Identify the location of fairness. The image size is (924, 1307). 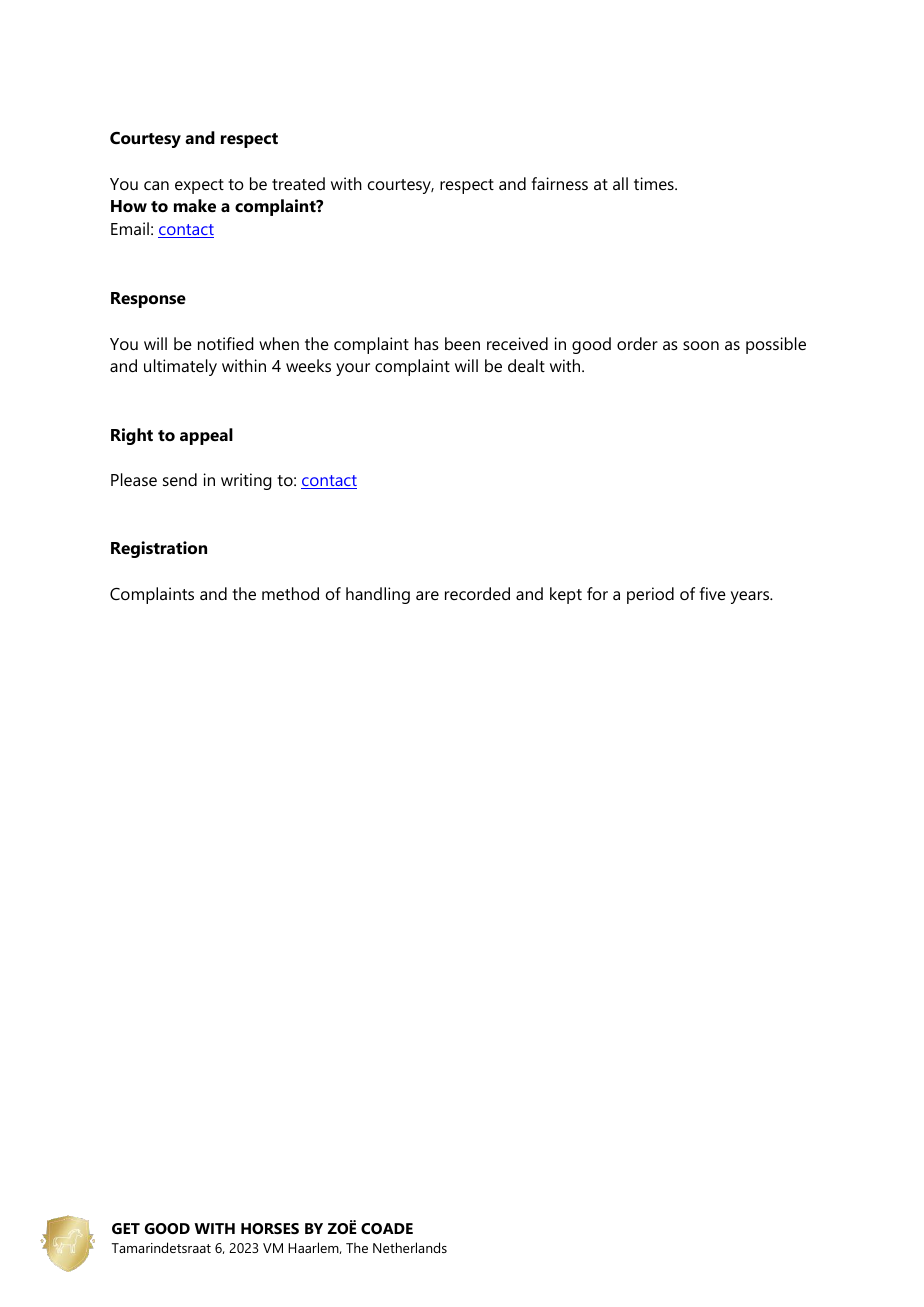
(560, 183).
